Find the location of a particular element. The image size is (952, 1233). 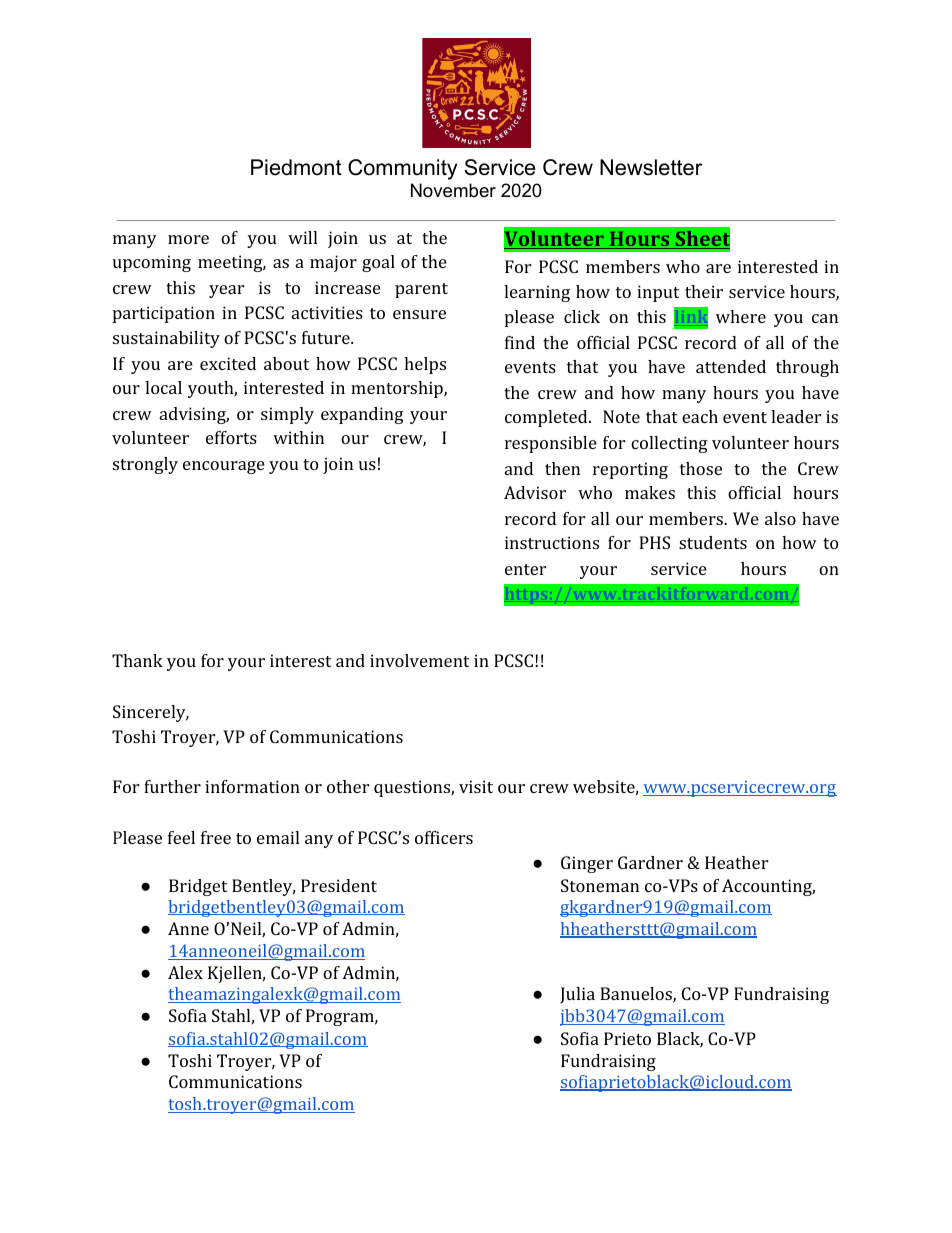

those is located at coordinates (701, 468).
